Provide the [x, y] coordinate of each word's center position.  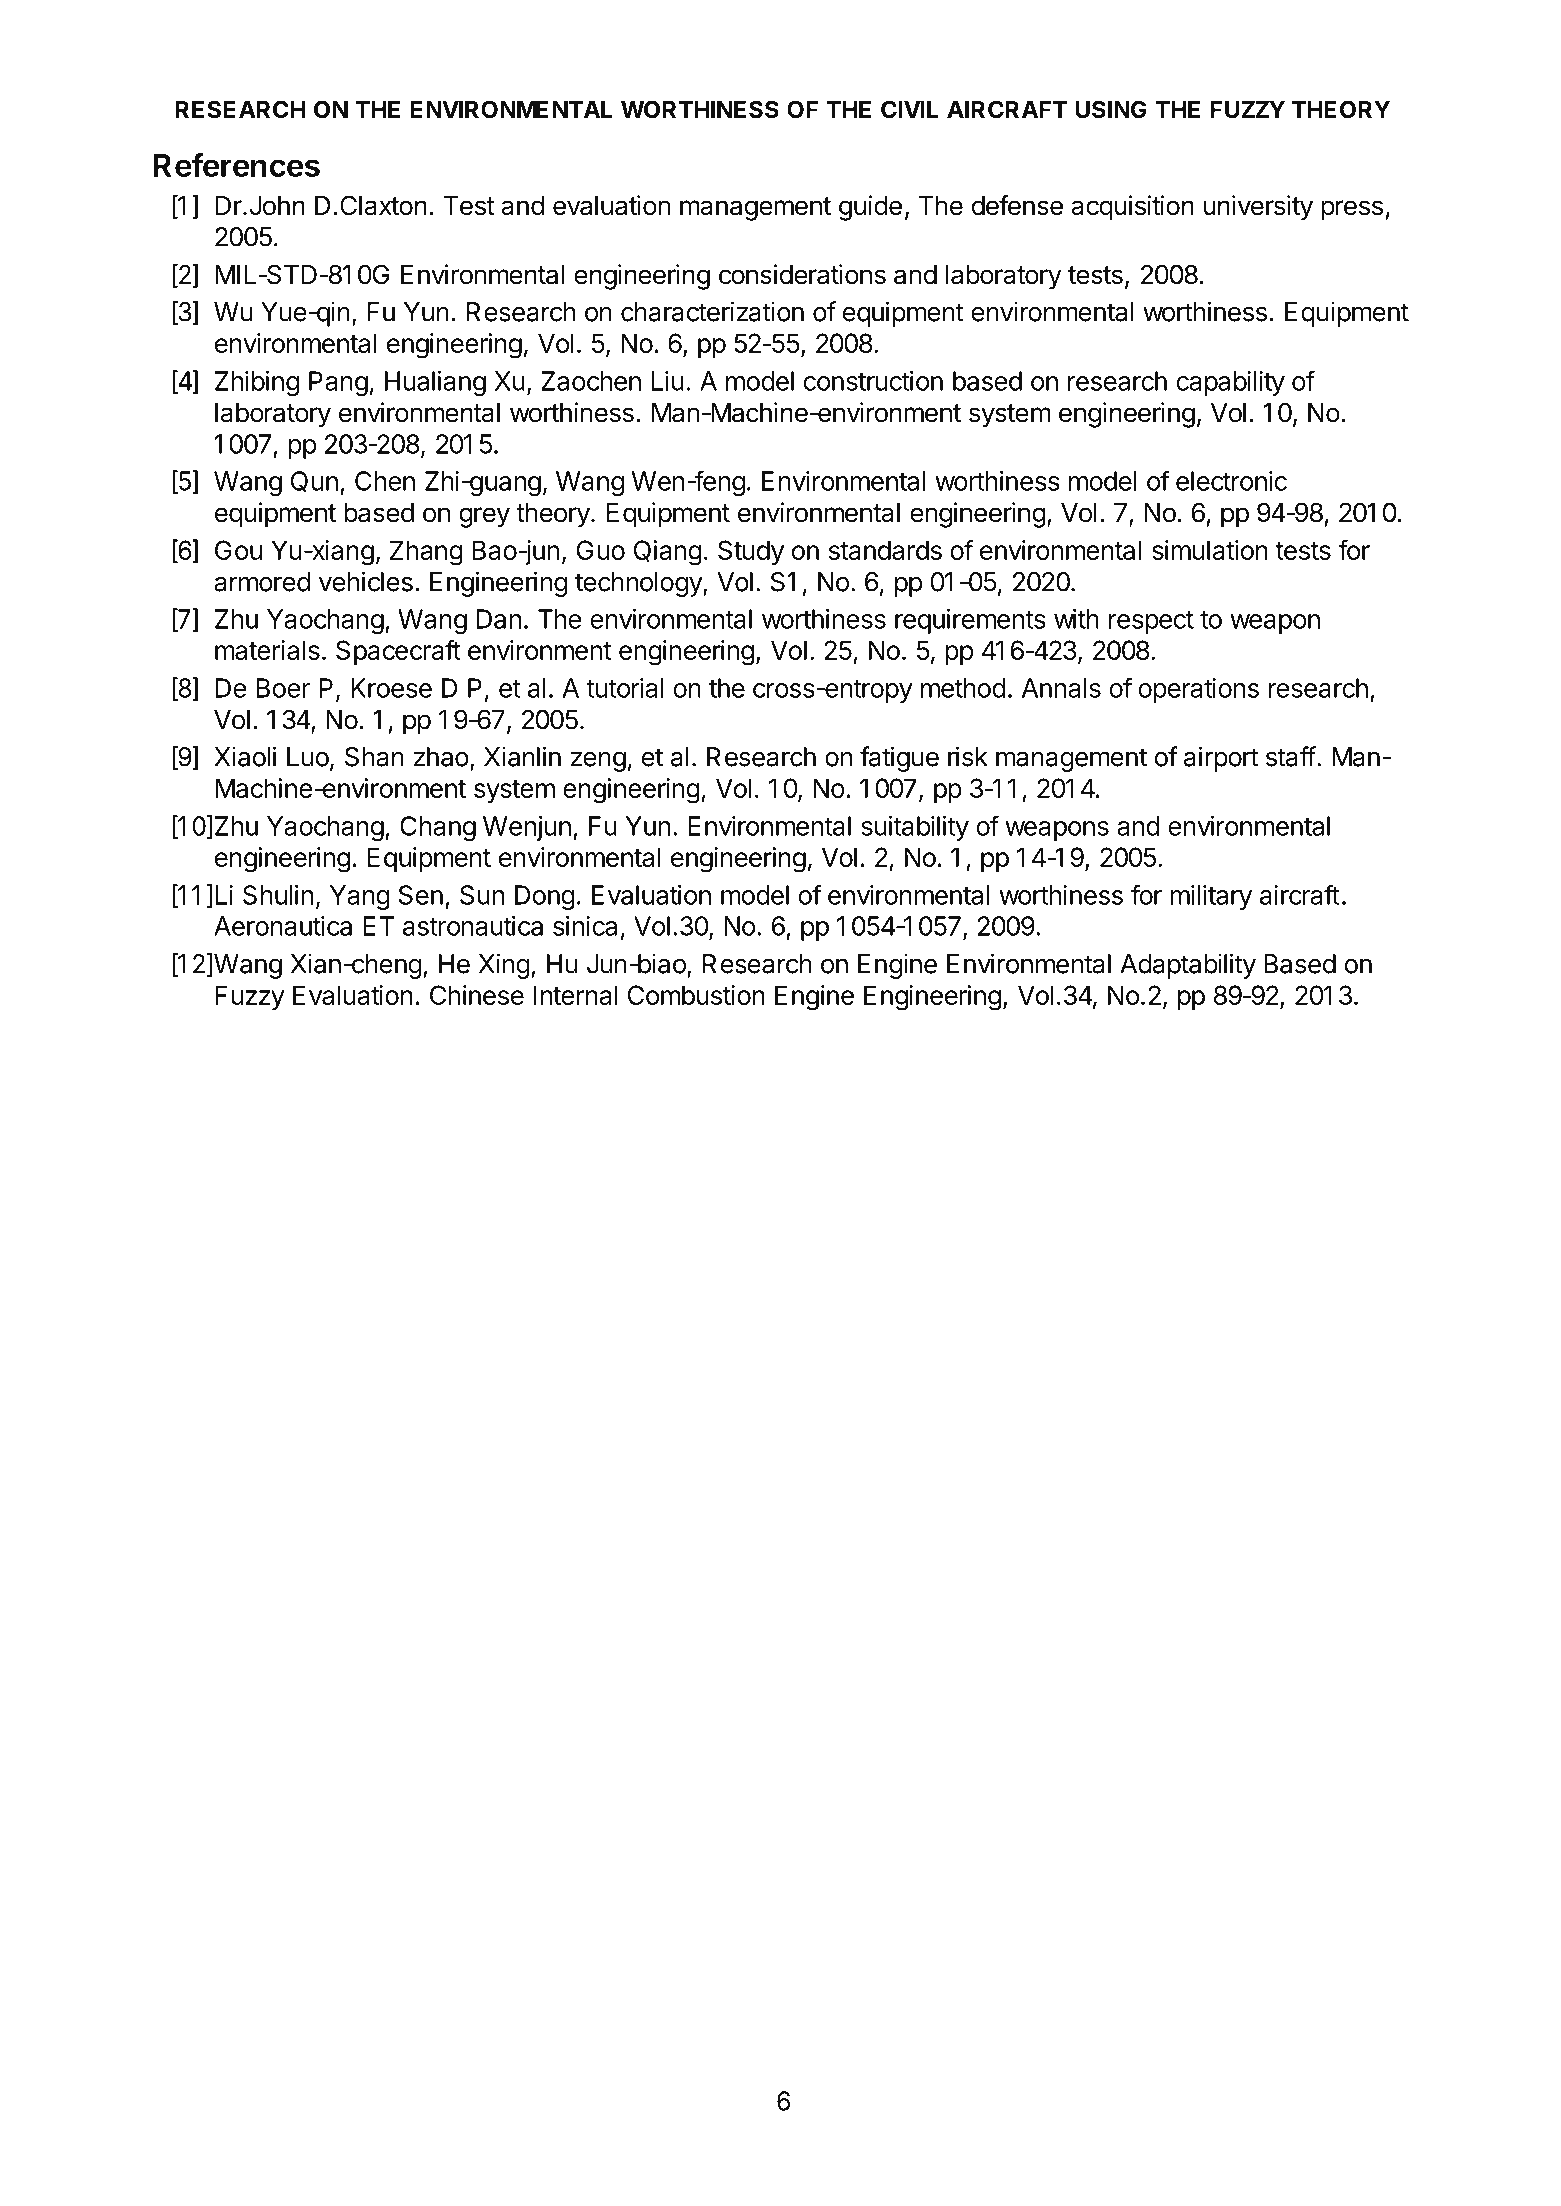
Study [751, 552]
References [236, 165]
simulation [1210, 550]
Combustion [696, 995]
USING [1111, 109]
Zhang [426, 553]
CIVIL [909, 109]
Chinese [477, 995]
